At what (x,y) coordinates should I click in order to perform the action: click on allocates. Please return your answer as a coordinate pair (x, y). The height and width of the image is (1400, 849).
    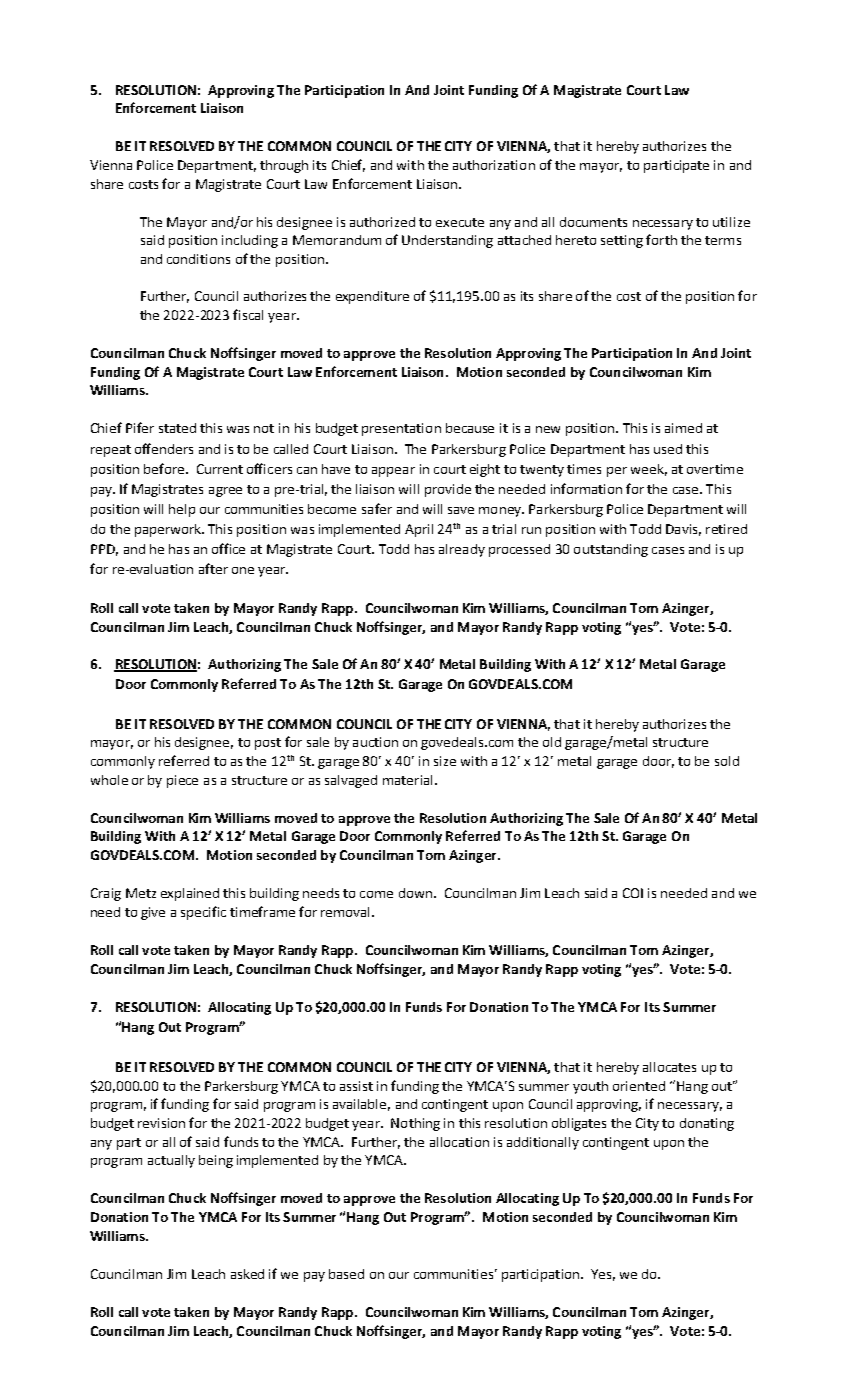
    Looking at the image, I should click on (669, 1067).
